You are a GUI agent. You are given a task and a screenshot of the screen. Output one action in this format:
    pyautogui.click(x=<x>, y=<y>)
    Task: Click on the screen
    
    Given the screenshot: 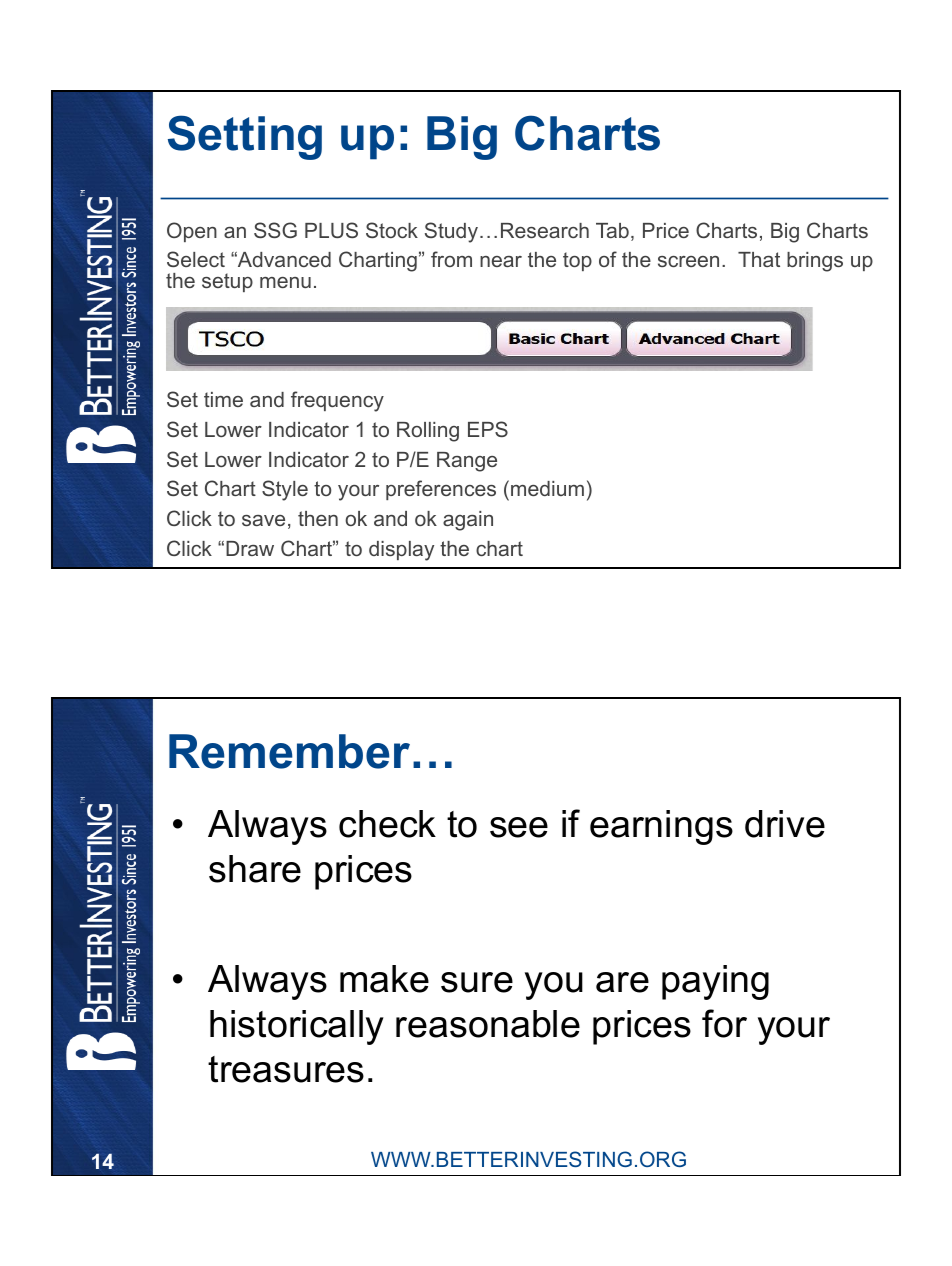 What is the action you would take?
    pyautogui.click(x=688, y=261)
